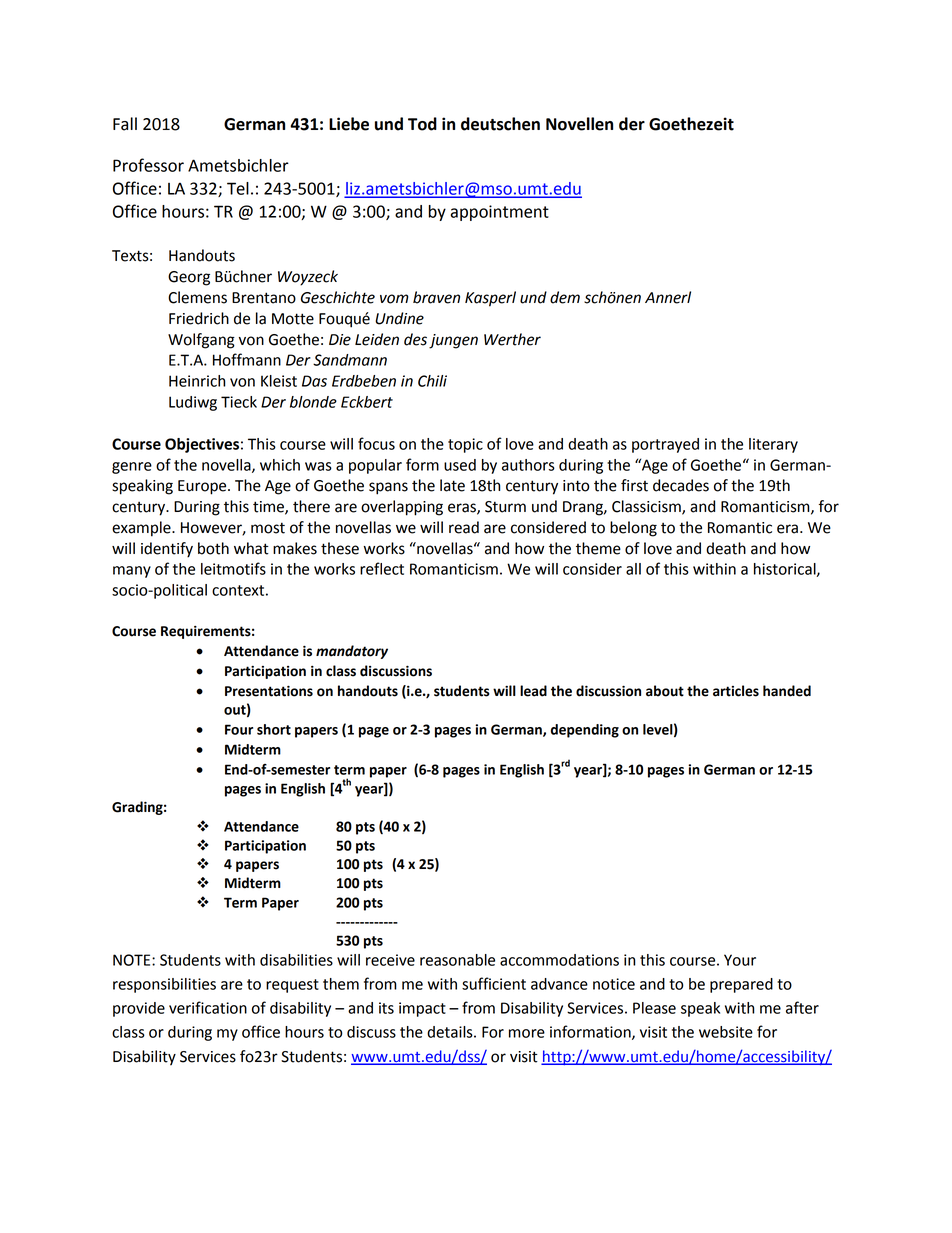  What do you see at coordinates (741, 985) in the screenshot?
I see `prepared` at bounding box center [741, 985].
